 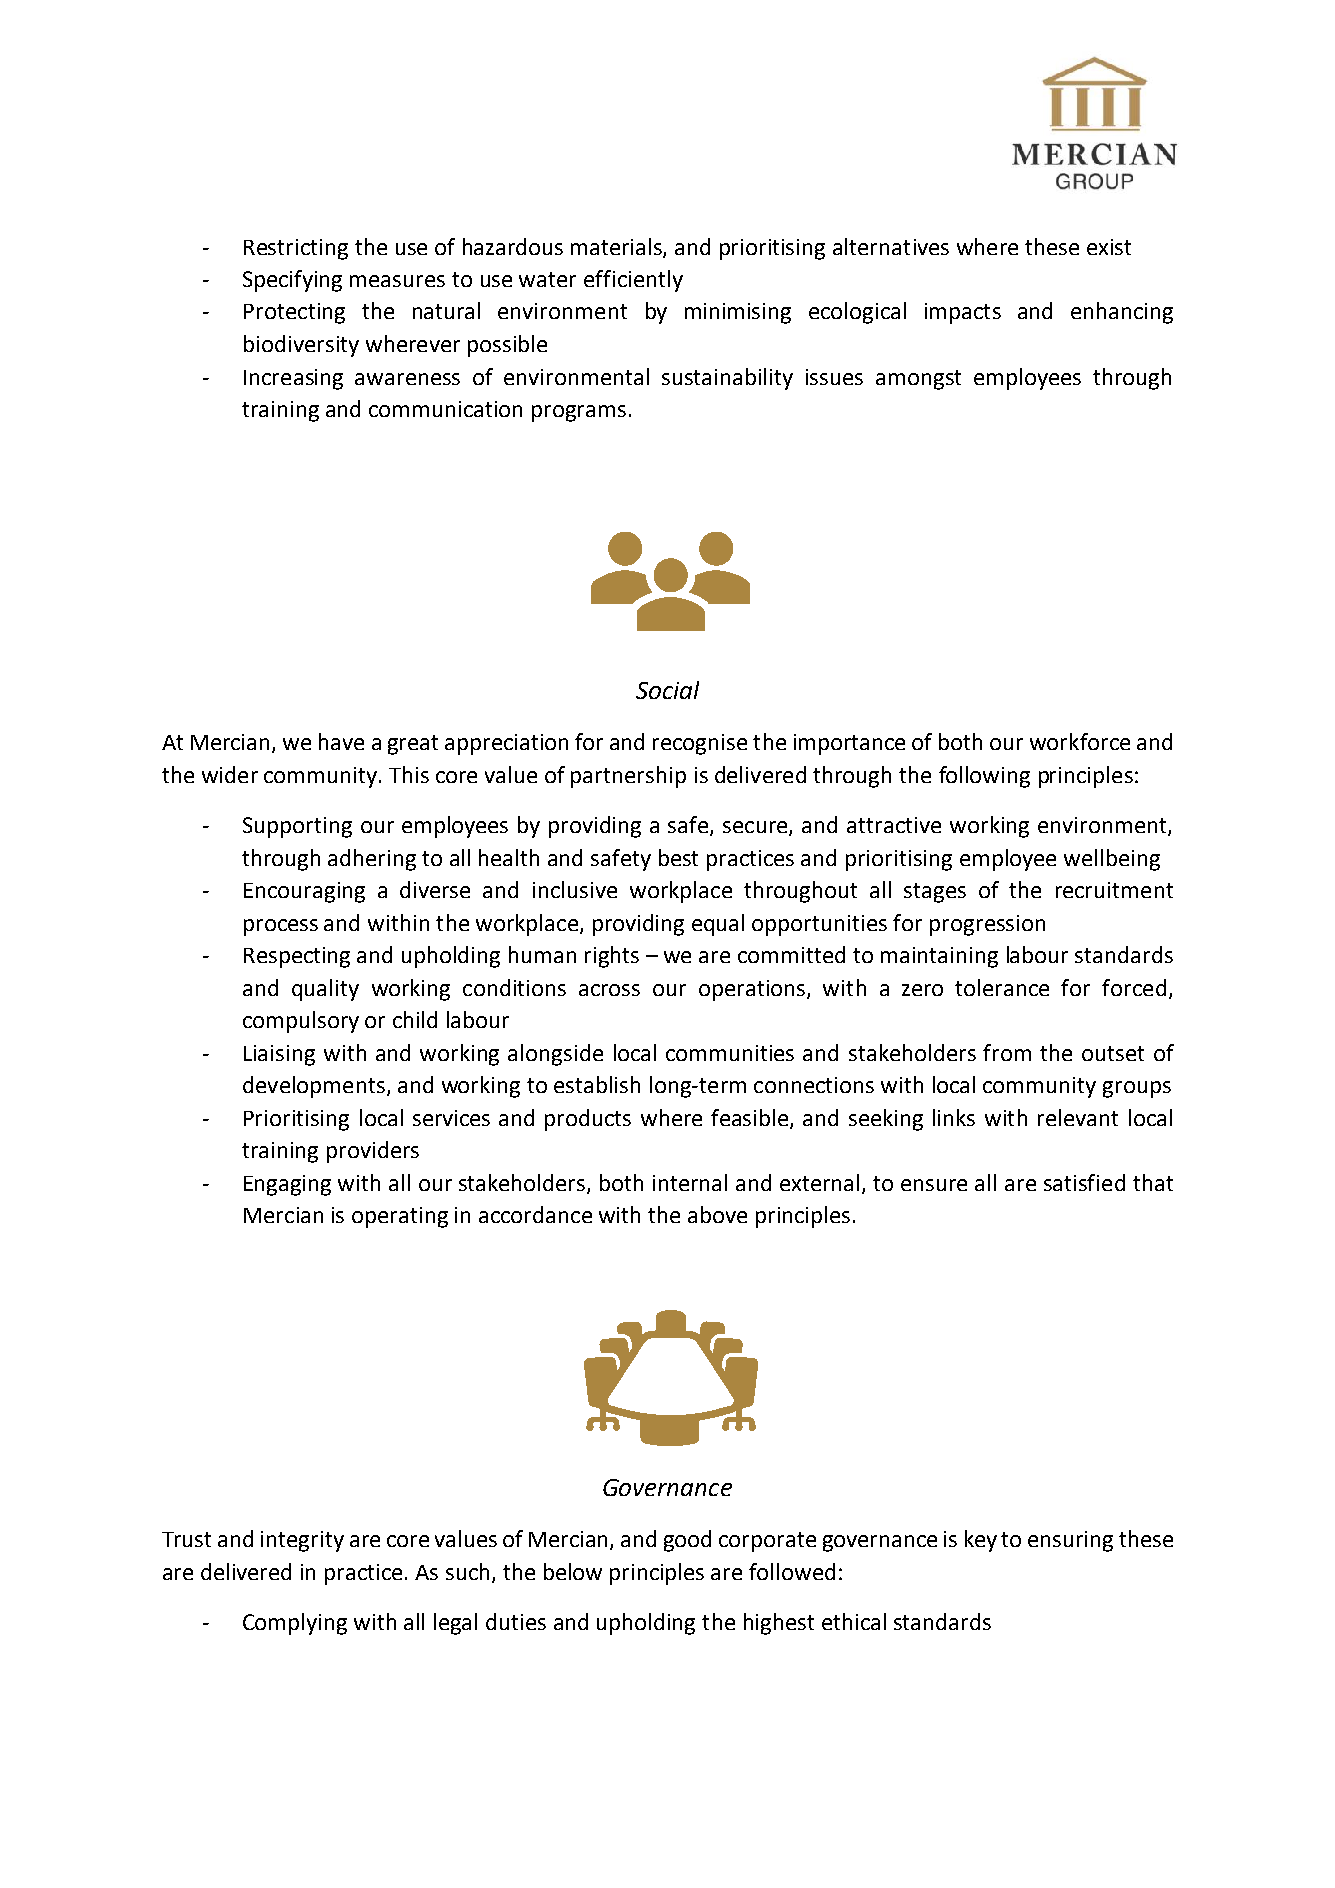 I want to click on ensuring, so click(x=1070, y=1541).
